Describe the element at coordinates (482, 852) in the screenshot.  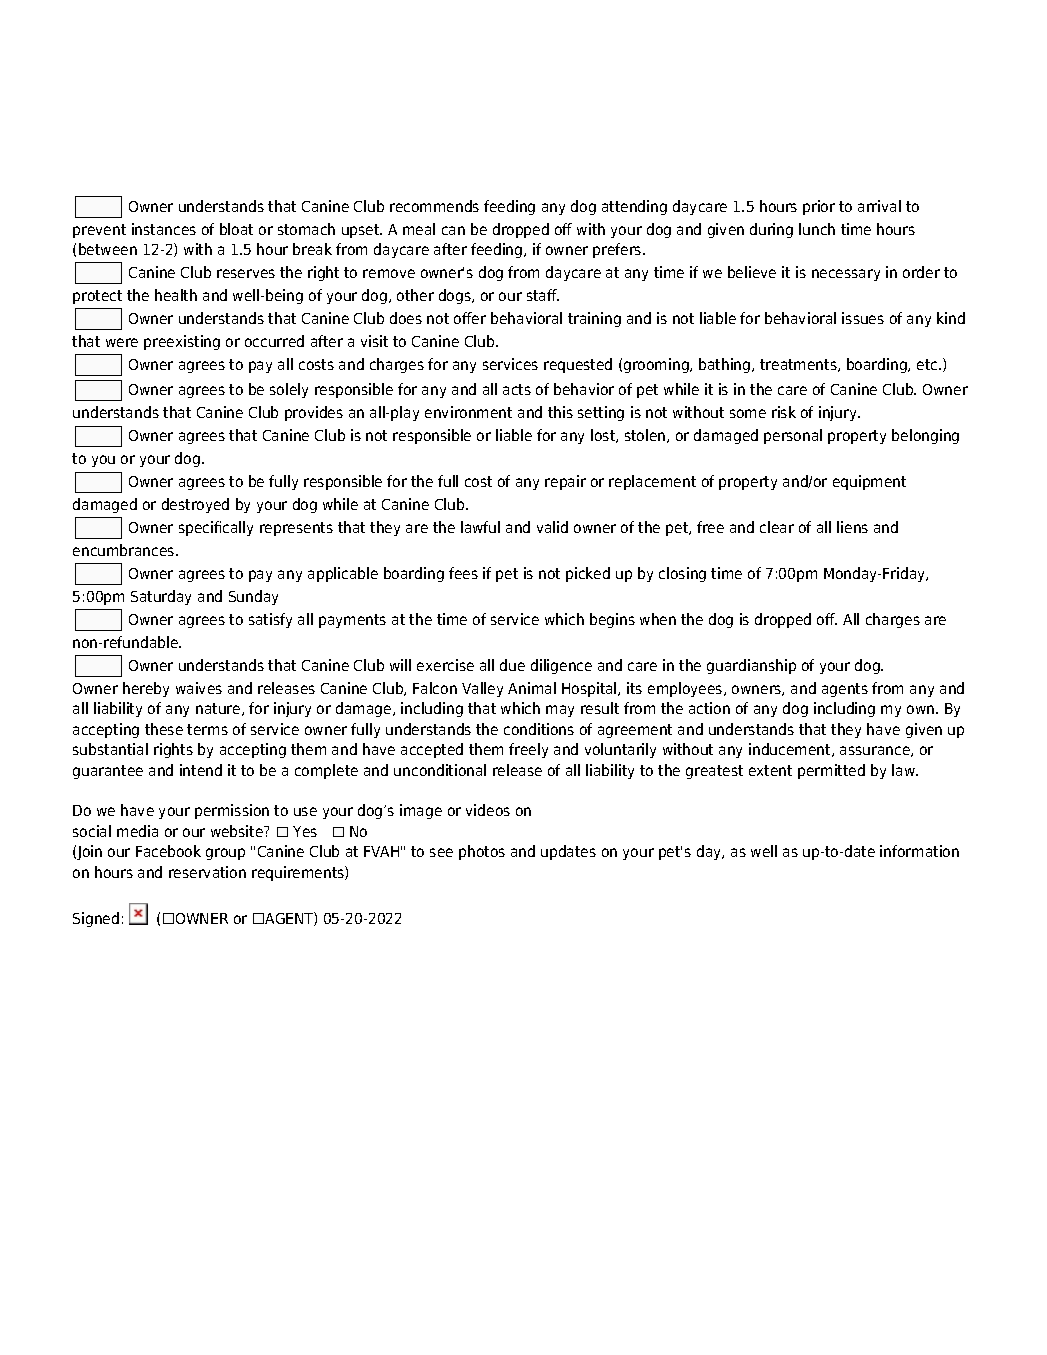
I see `photos` at that location.
